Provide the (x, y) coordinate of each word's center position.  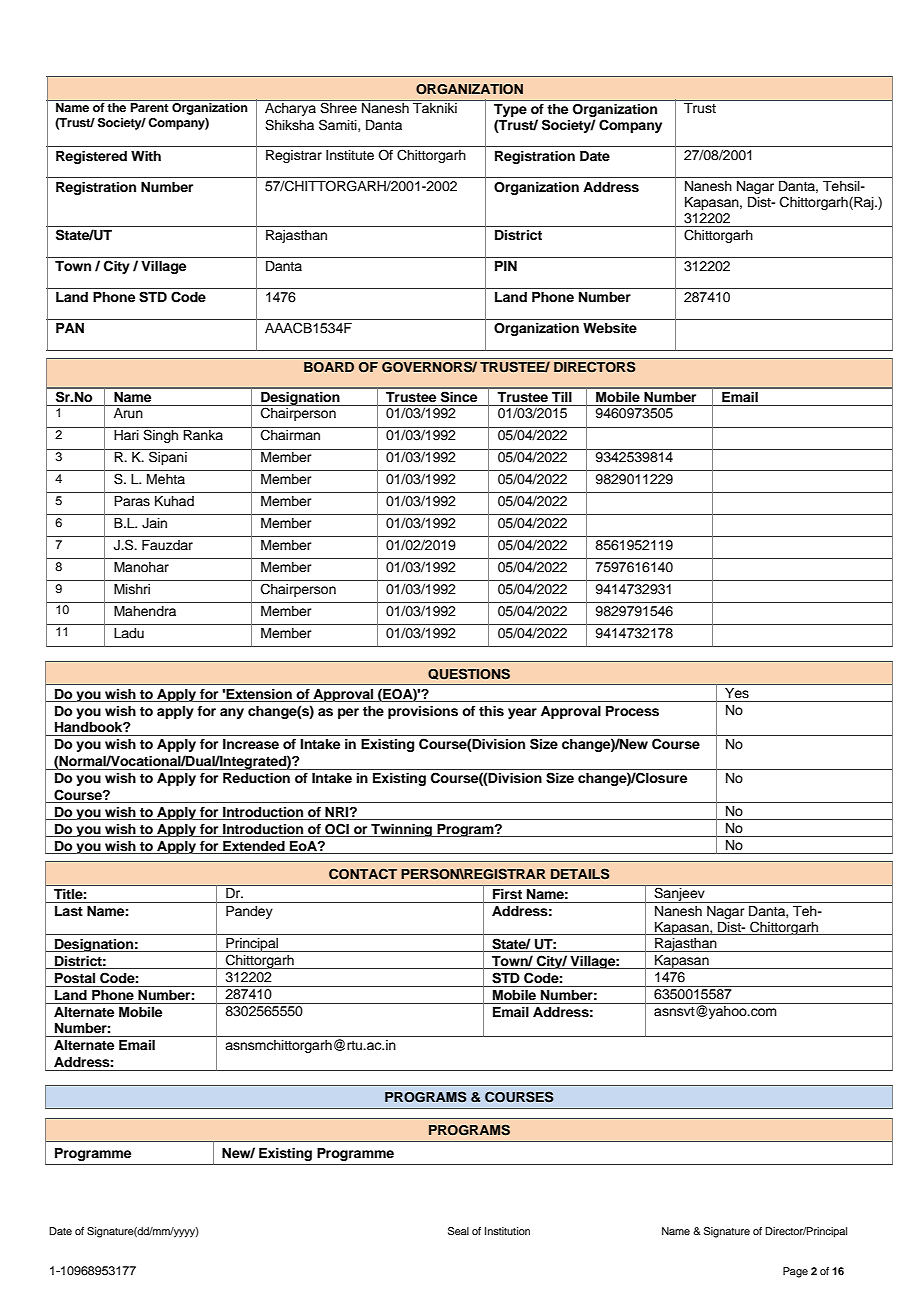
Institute (350, 155)
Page (795, 1272)
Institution (507, 1231)
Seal (458, 1231)
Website (610, 328)
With (146, 156)
